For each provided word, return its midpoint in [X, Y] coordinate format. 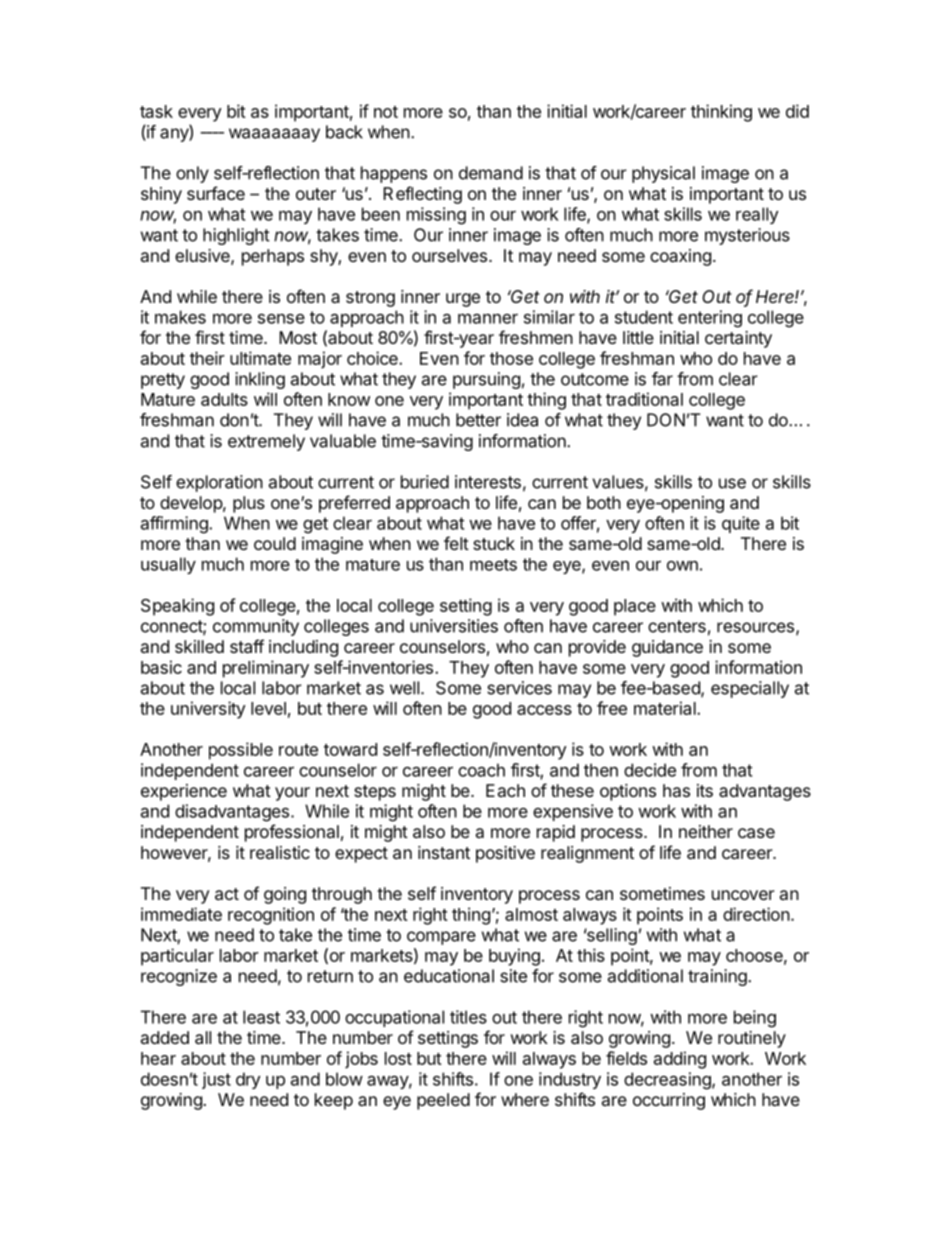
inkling [260, 380]
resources [755, 627]
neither [706, 831]
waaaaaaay [274, 135]
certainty [738, 339]
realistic [280, 852]
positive [505, 854]
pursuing [486, 380]
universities [454, 626]
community [256, 627]
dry [248, 1080]
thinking [721, 113]
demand [491, 173]
